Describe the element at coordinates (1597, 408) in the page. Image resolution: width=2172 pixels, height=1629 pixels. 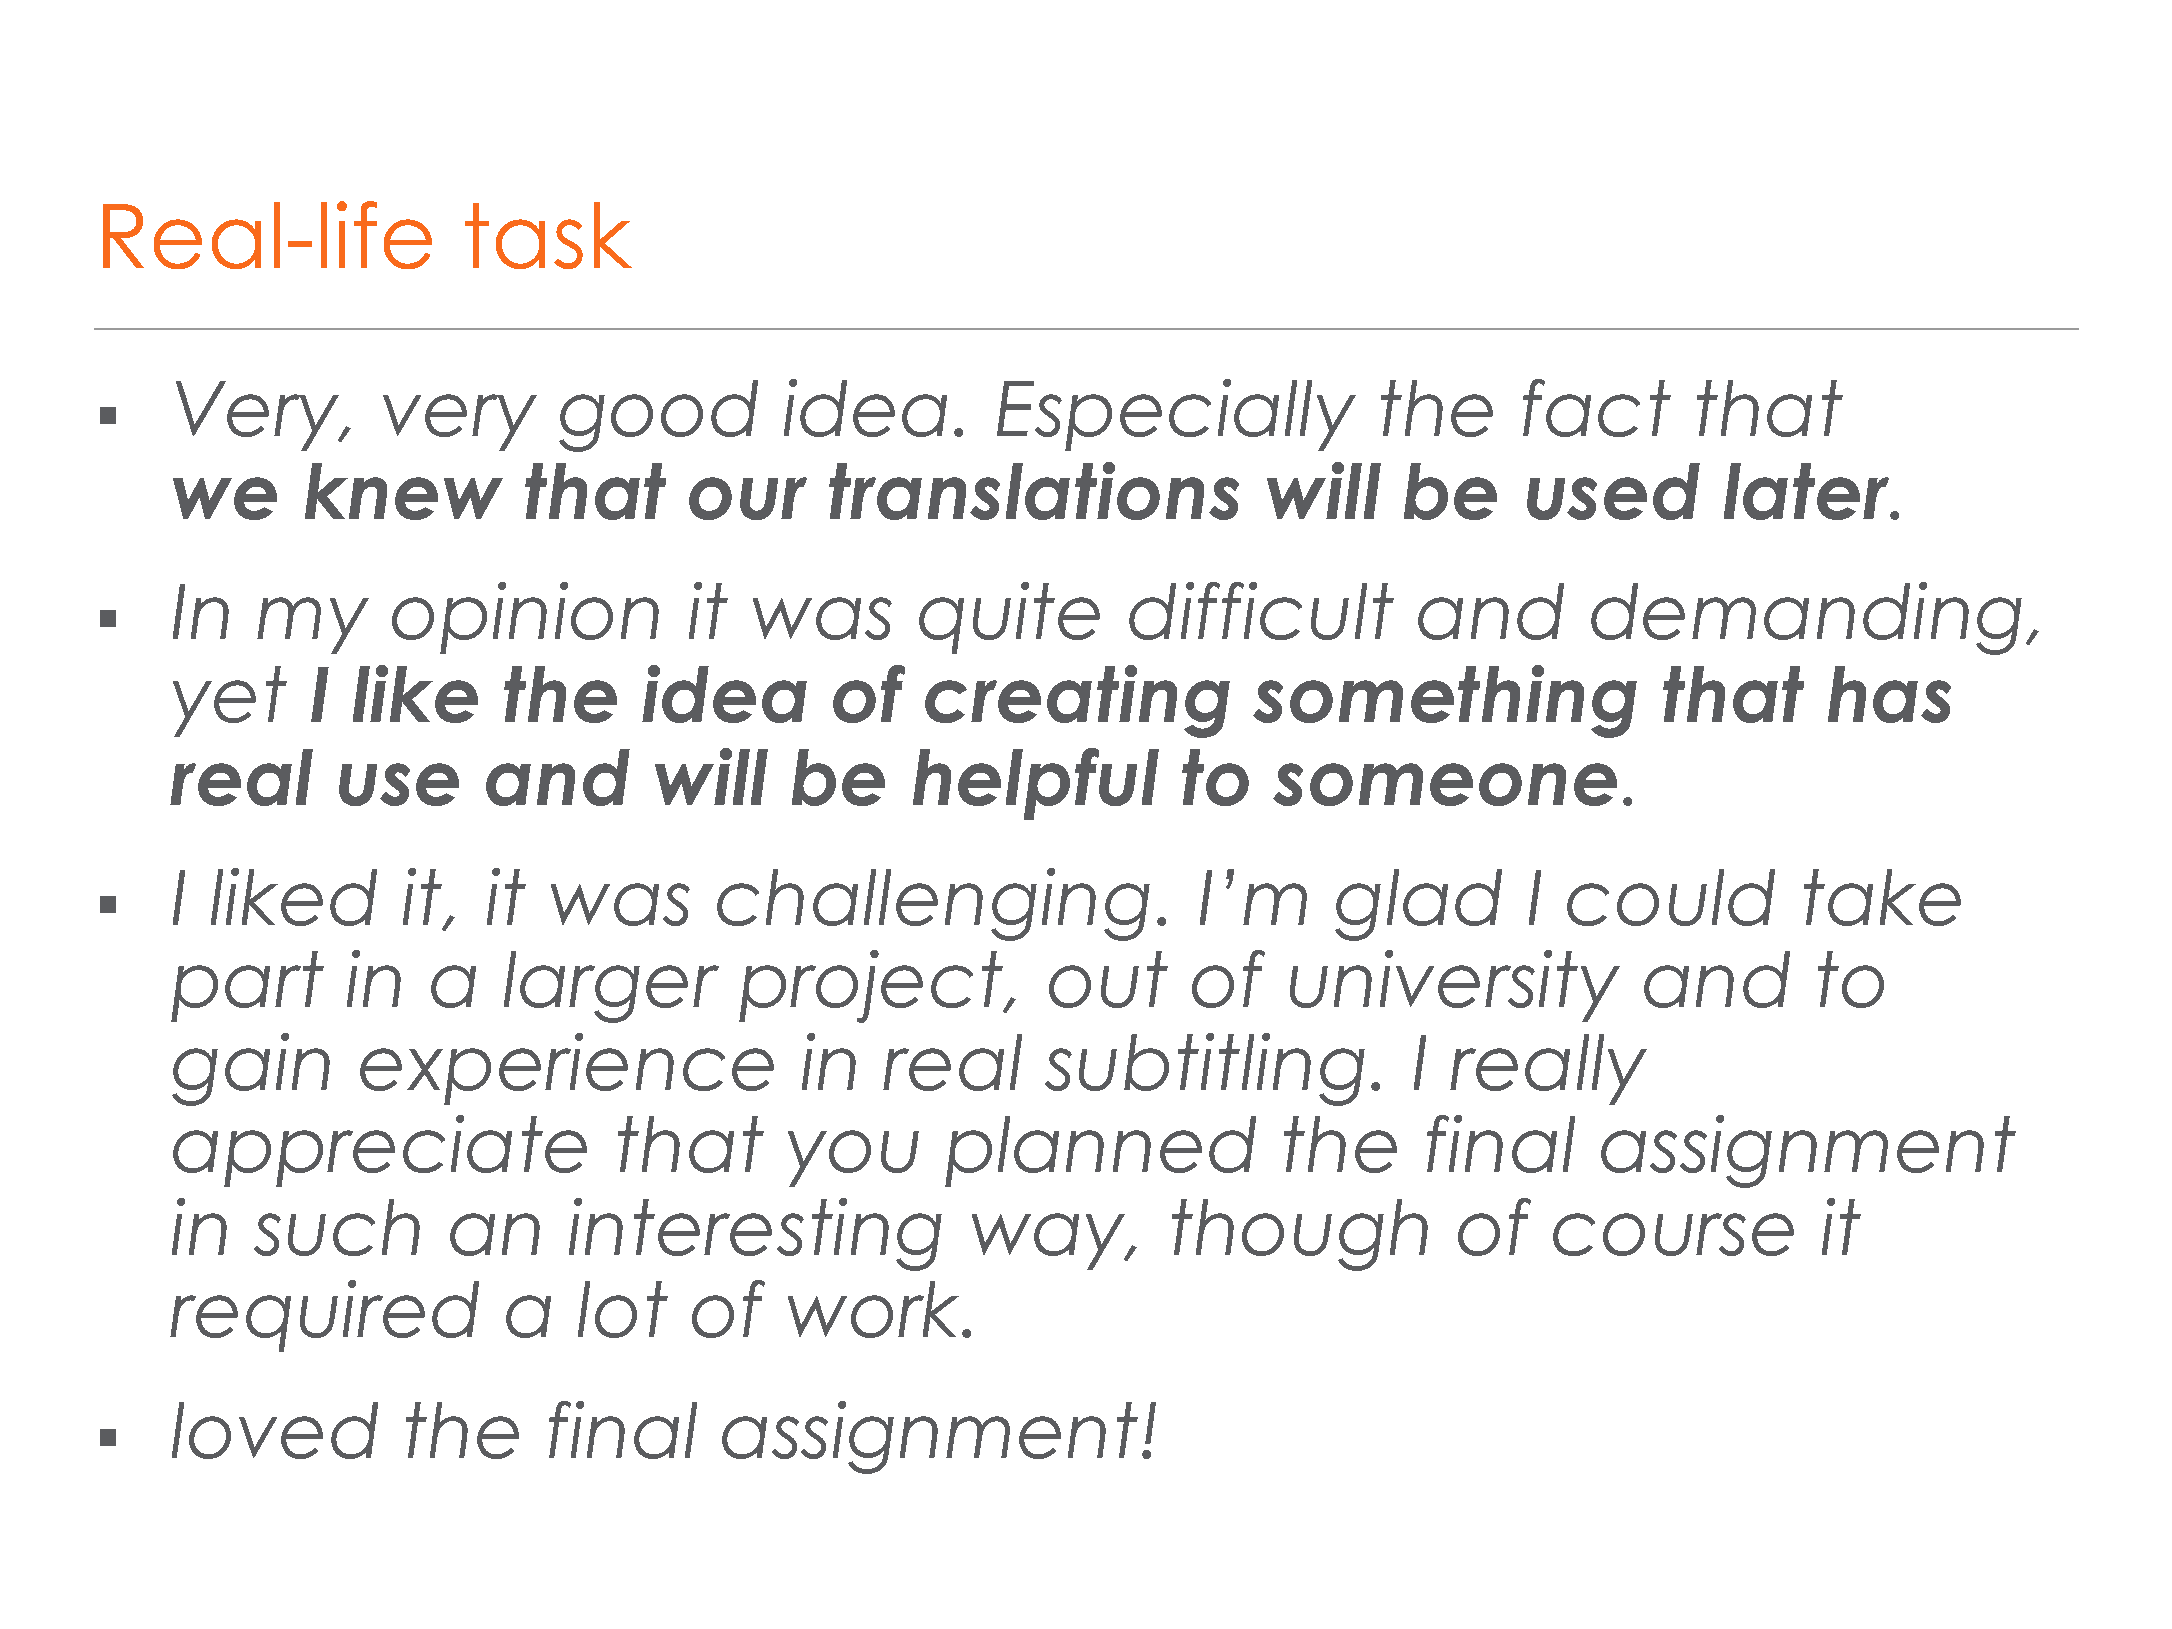
I see `fact` at that location.
